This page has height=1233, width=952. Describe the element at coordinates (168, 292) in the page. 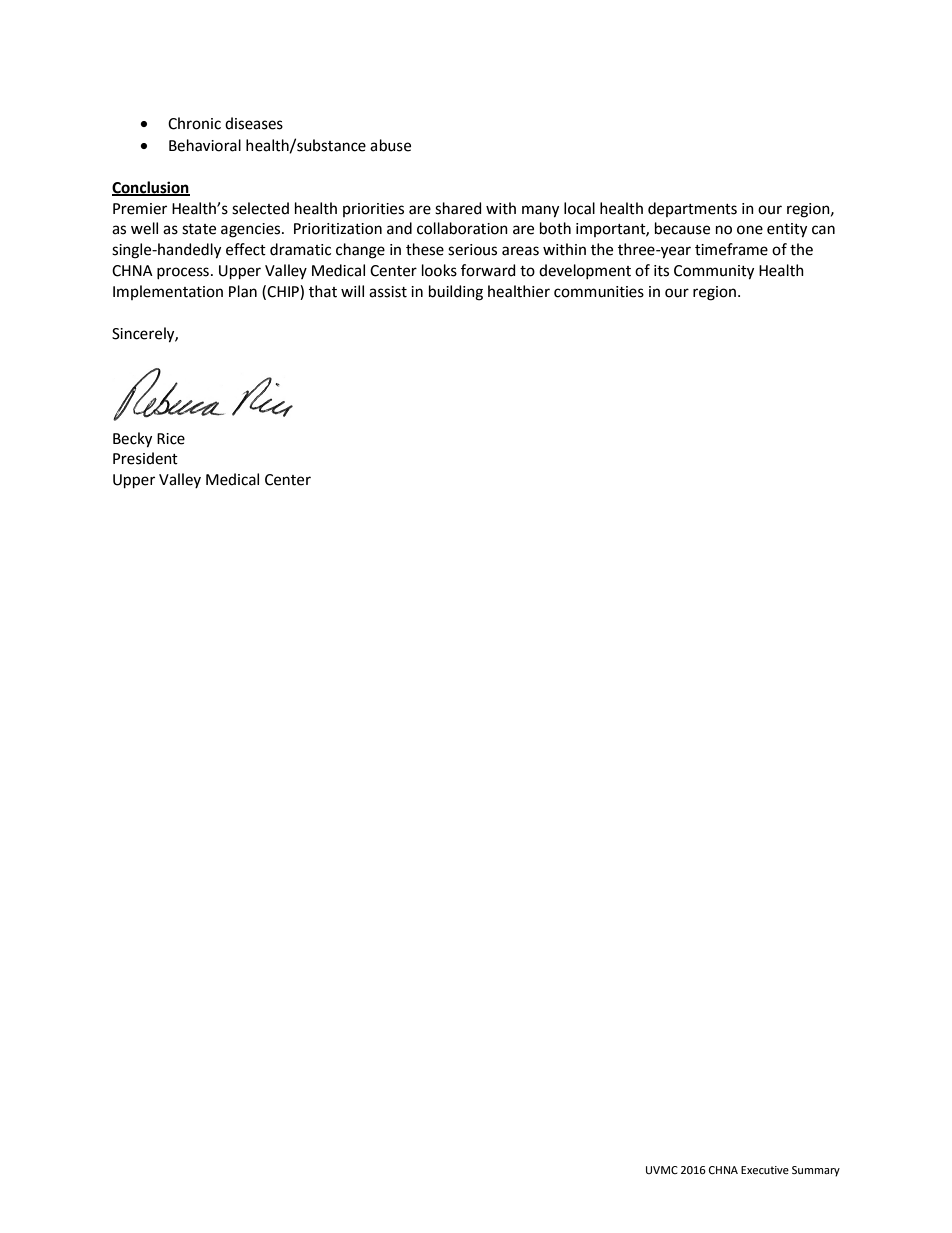

I see `Implementation` at that location.
